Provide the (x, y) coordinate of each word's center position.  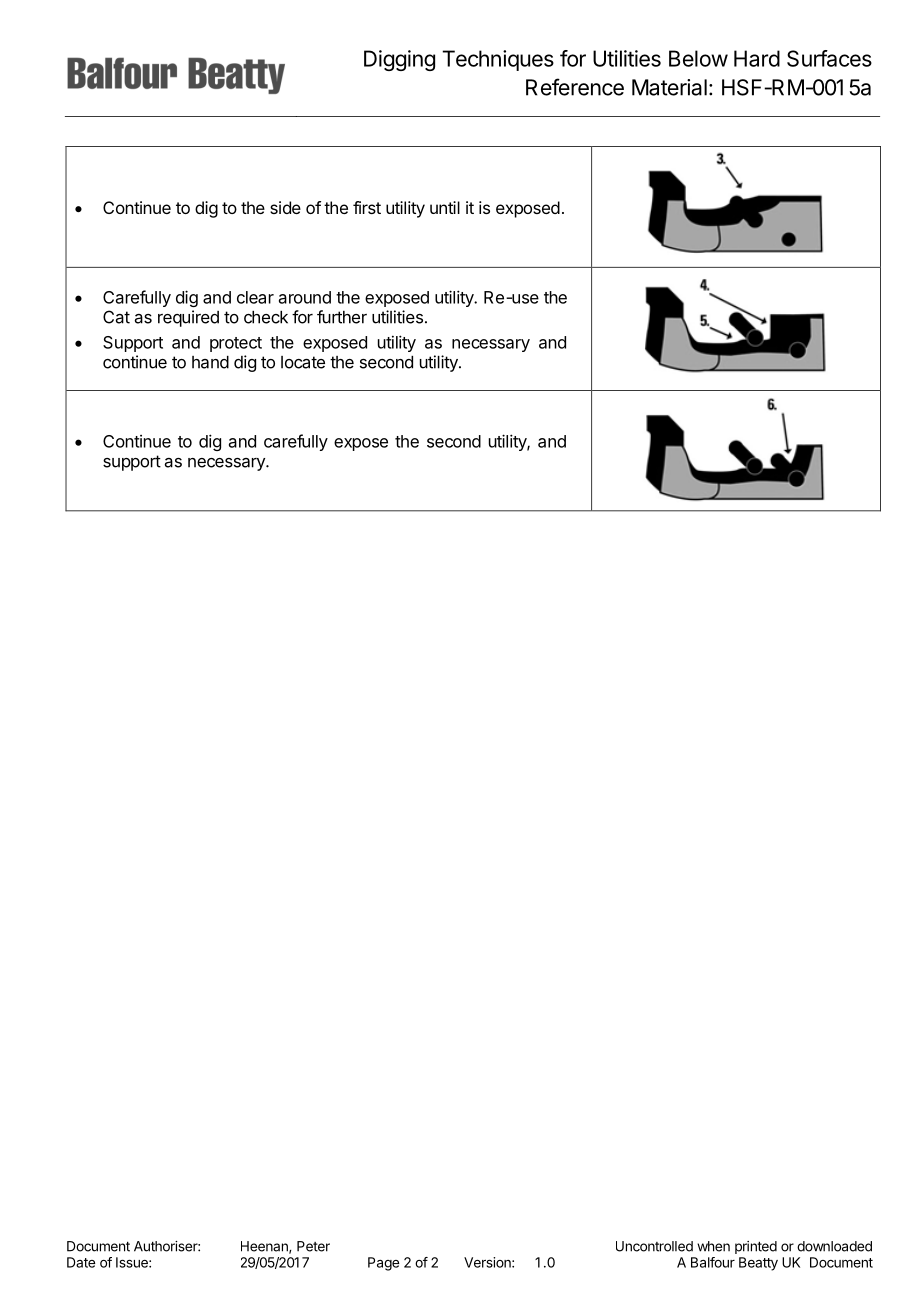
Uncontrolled (654, 1246)
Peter (313, 1246)
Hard (757, 58)
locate (303, 362)
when (713, 1246)
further (342, 317)
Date (81, 1262)
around (305, 297)
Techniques (498, 60)
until (445, 207)
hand (210, 362)
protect (236, 344)
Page (383, 1264)
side (285, 207)
